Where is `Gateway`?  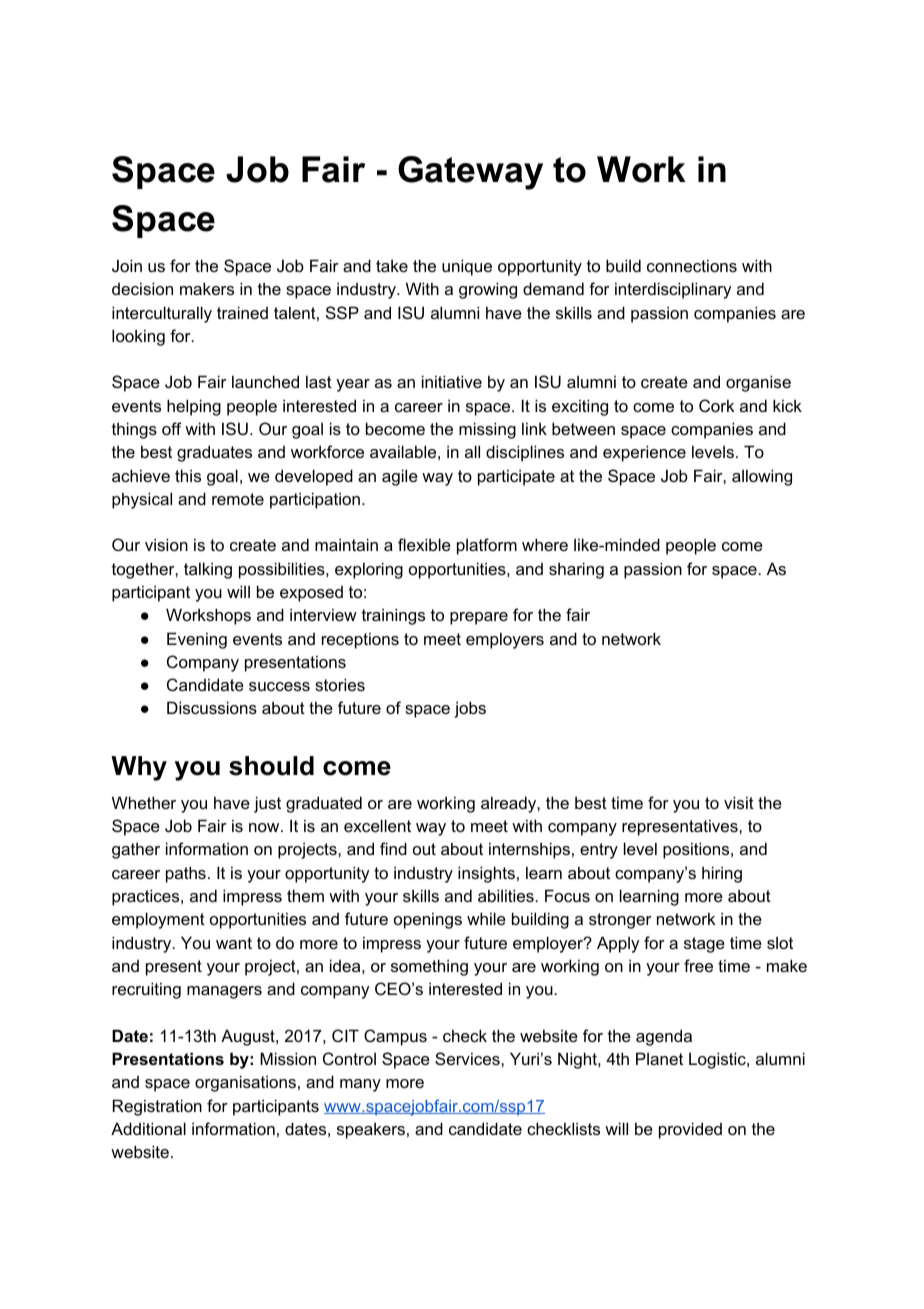
Gateway is located at coordinates (470, 173).
